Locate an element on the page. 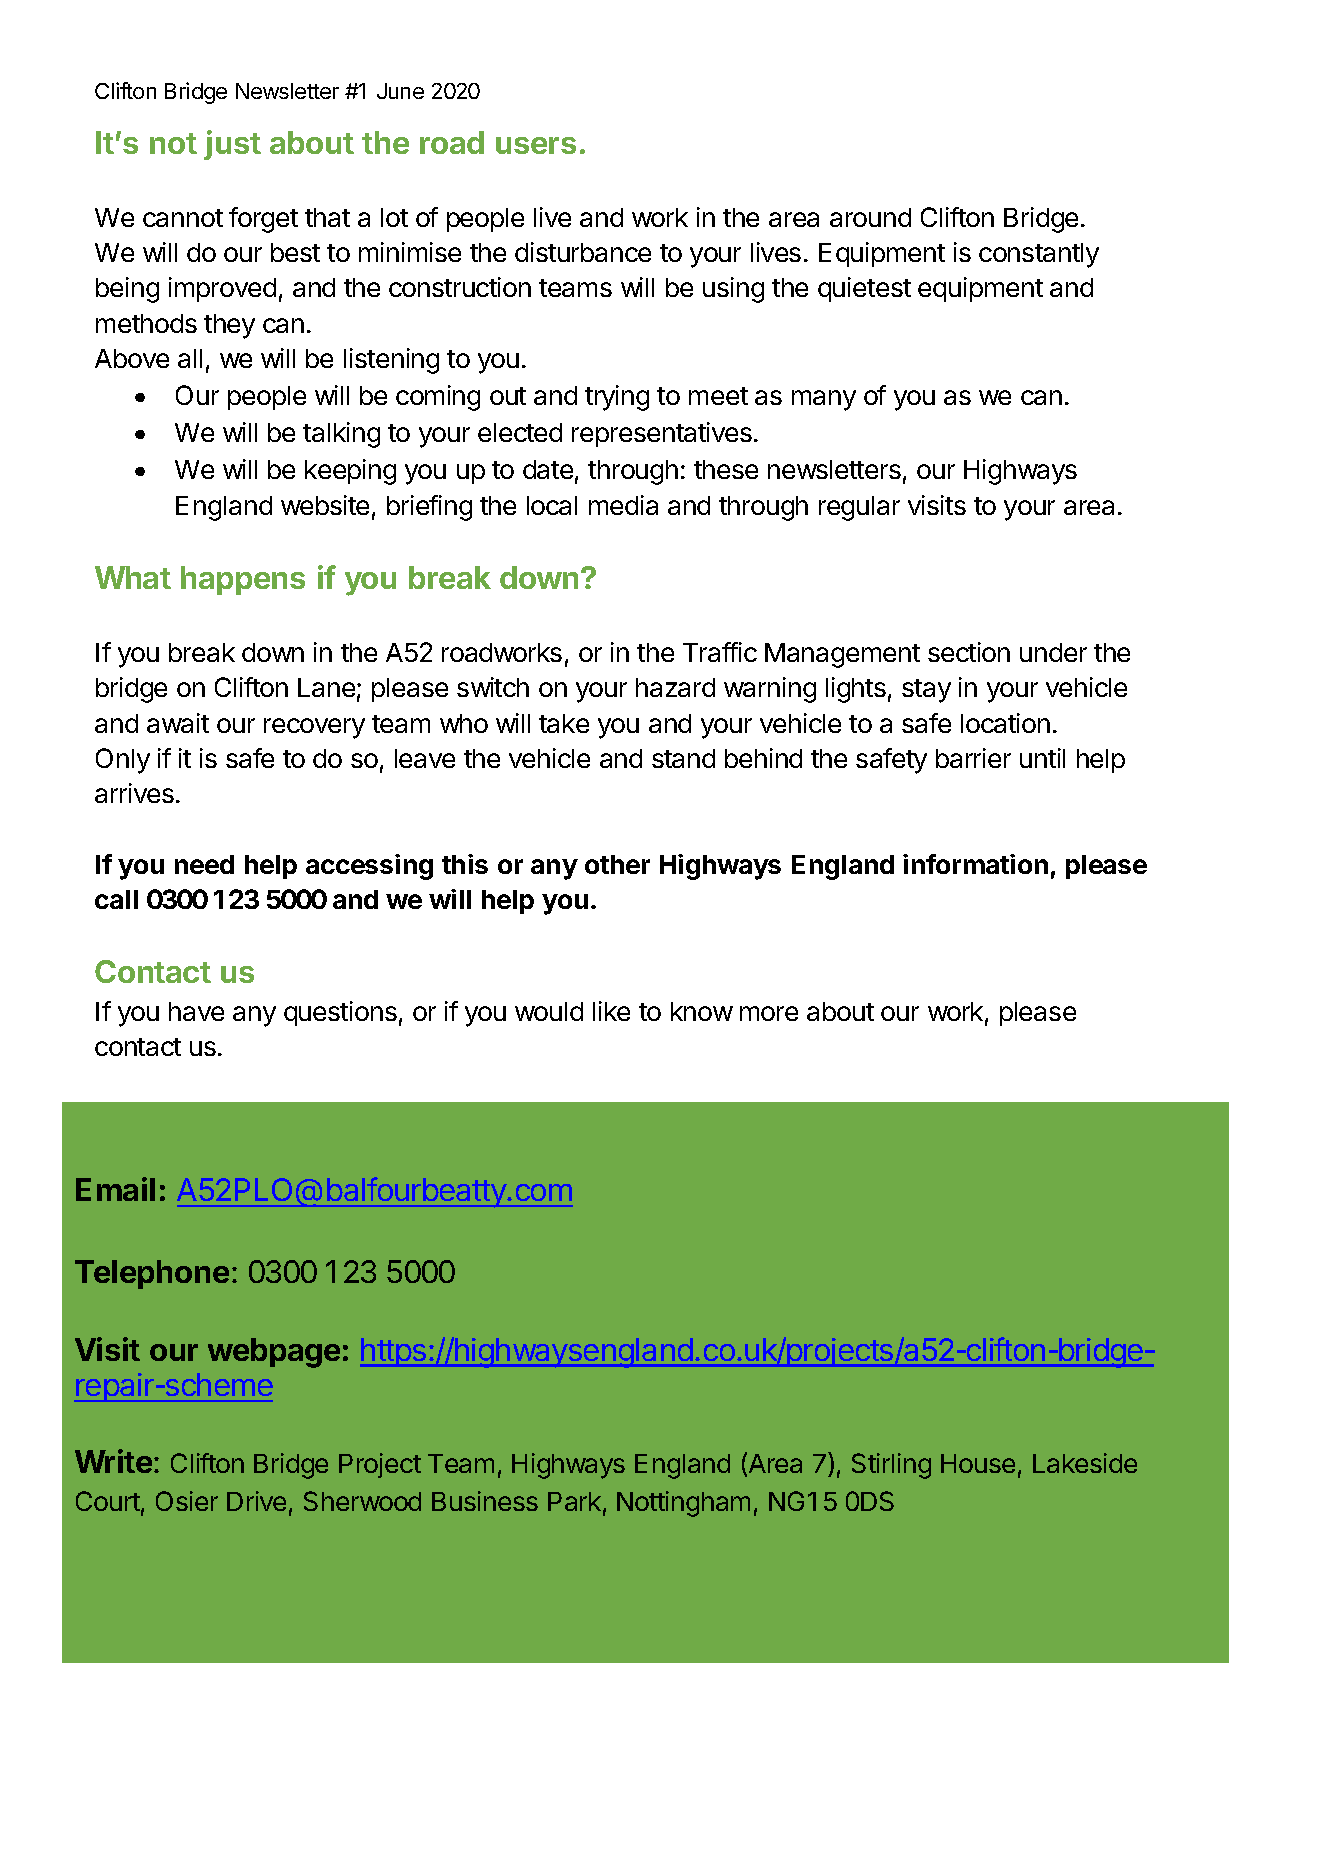  Nottingham is located at coordinates (683, 1504).
